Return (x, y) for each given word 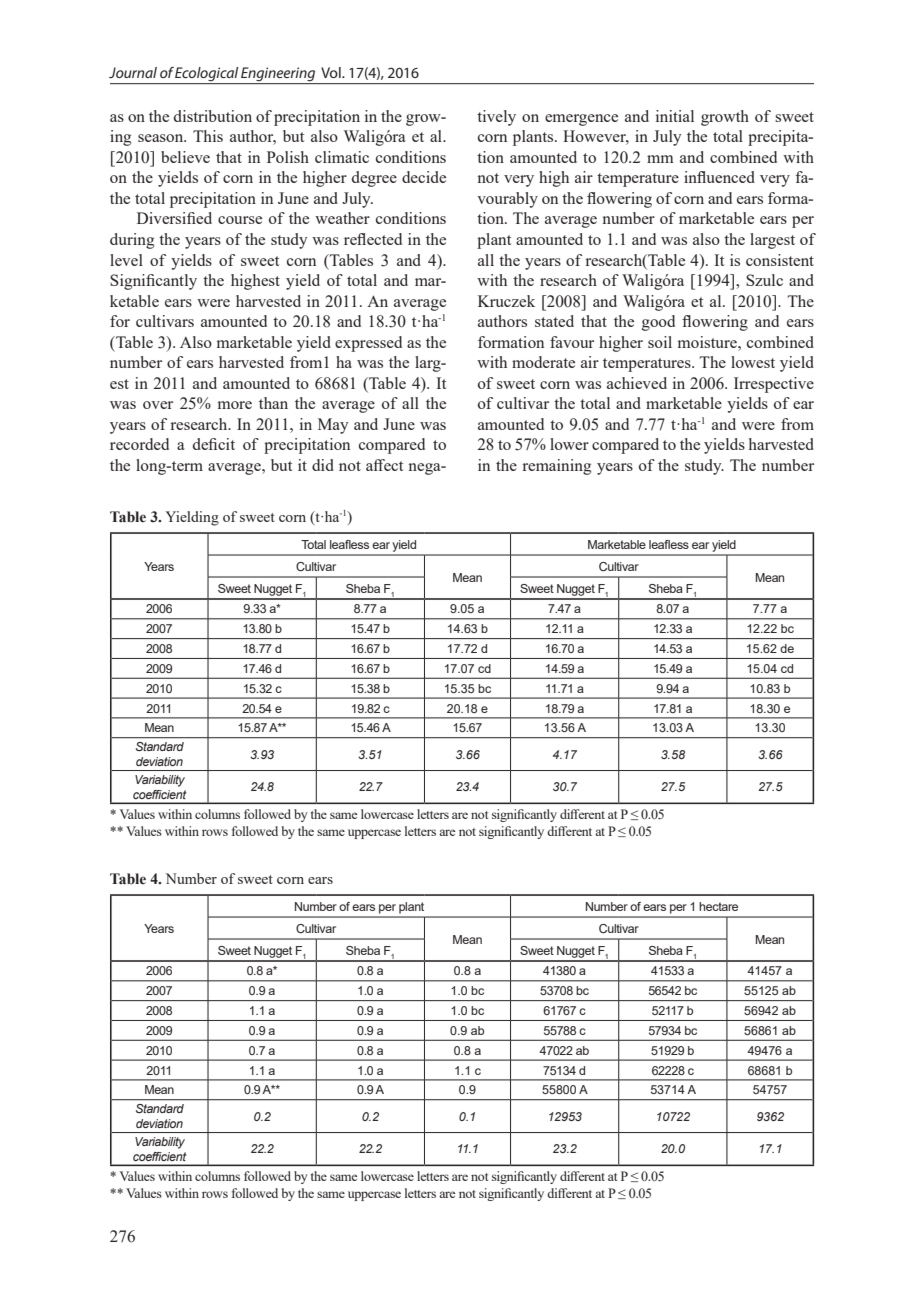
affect (384, 465)
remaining (556, 467)
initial (675, 116)
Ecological (206, 74)
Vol (332, 72)
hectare (718, 906)
